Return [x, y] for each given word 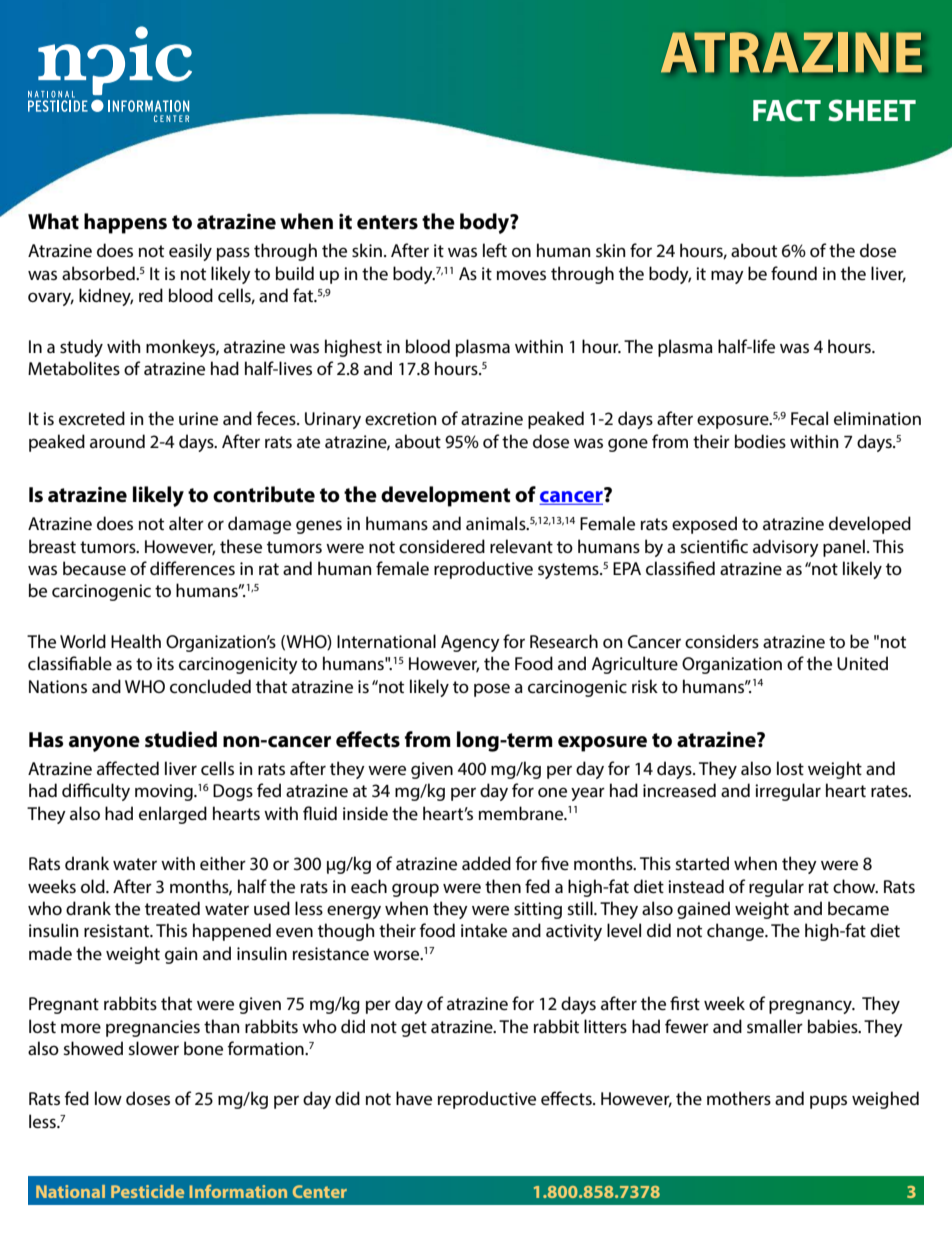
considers [722, 641]
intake [484, 930]
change [736, 932]
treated [172, 908]
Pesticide [147, 1191]
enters [387, 222]
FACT [787, 110]
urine [198, 418]
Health [136, 641]
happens [125, 223]
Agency [470, 643]
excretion [400, 418]
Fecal [809, 418]
